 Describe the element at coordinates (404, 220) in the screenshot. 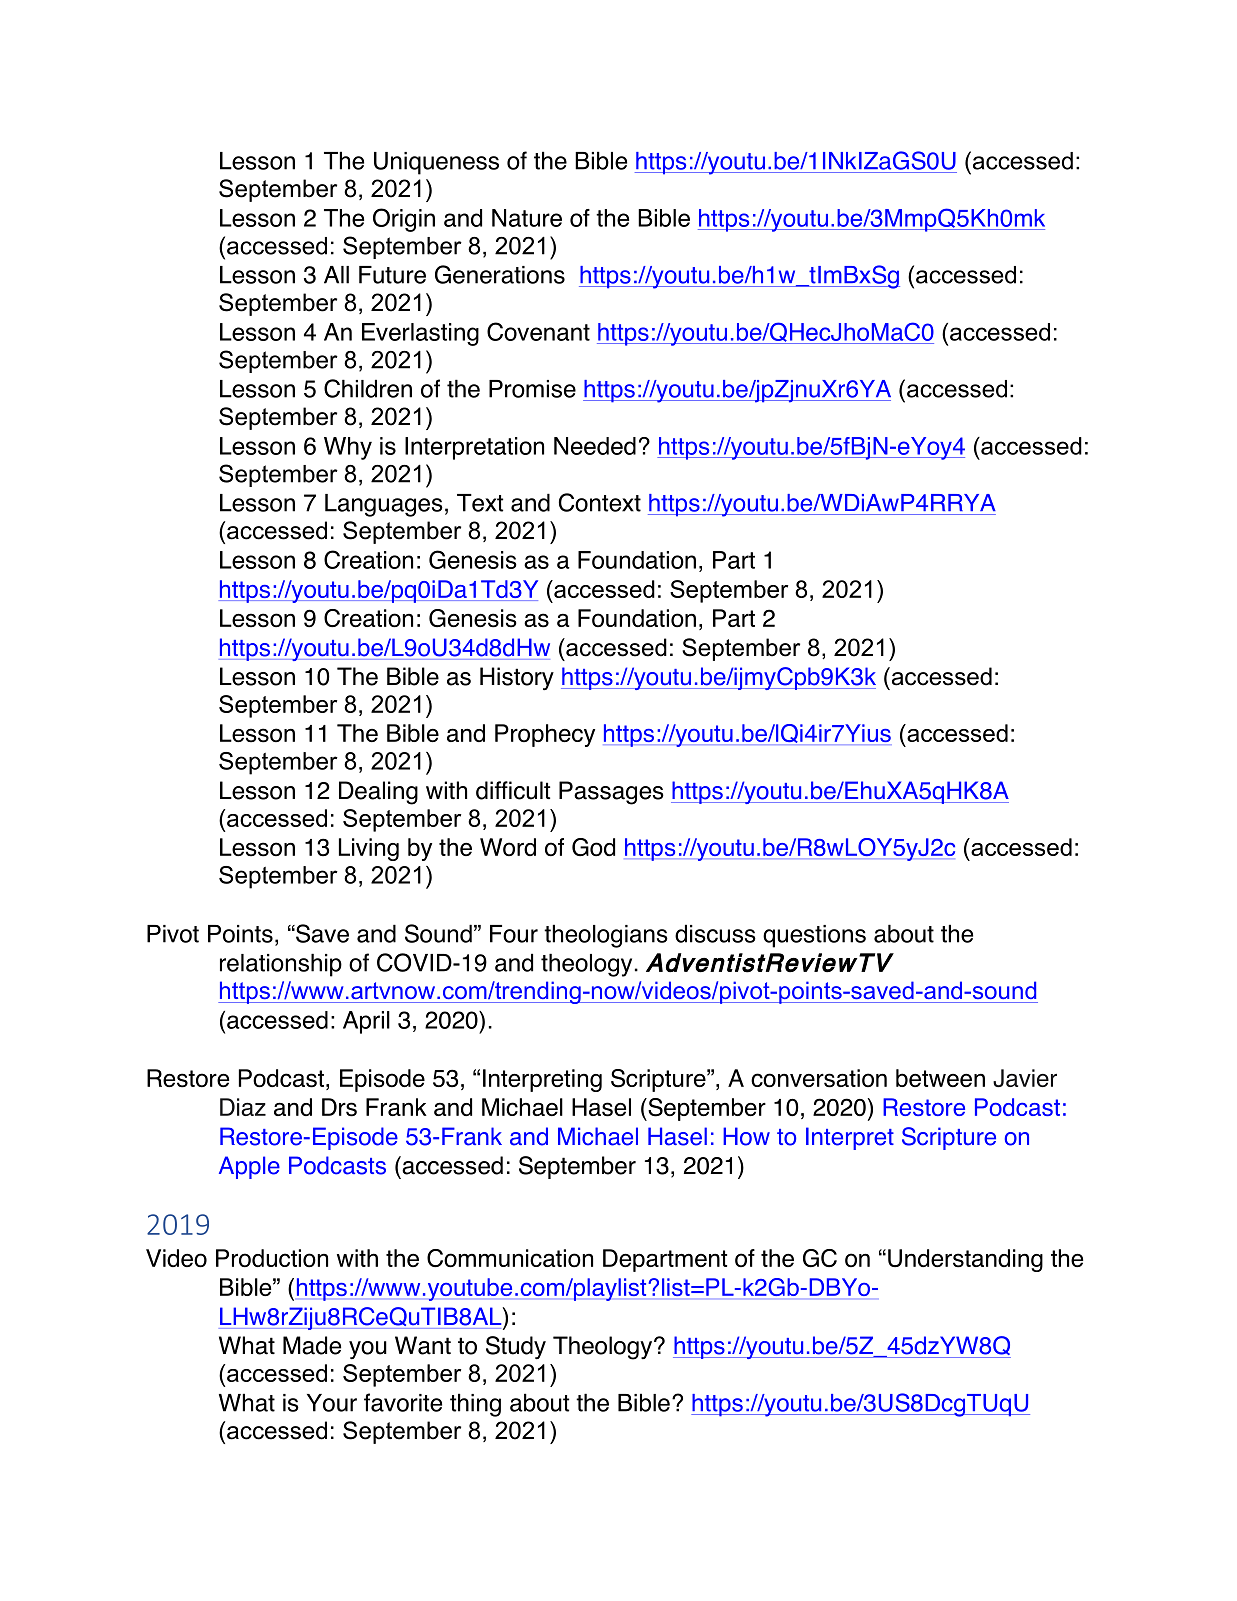

I see `Origin` at that location.
